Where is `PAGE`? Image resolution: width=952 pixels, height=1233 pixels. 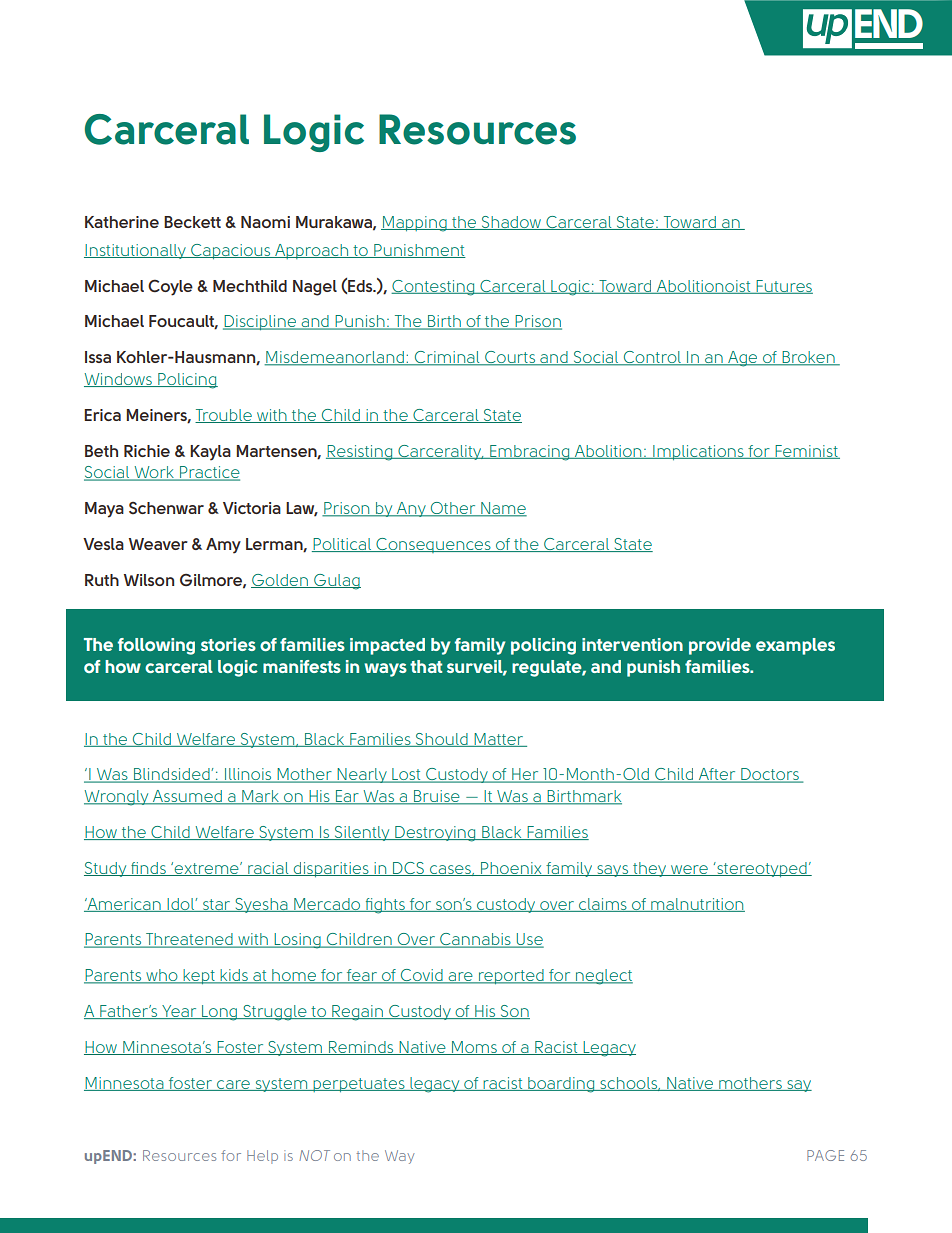 PAGE is located at coordinates (825, 1155).
